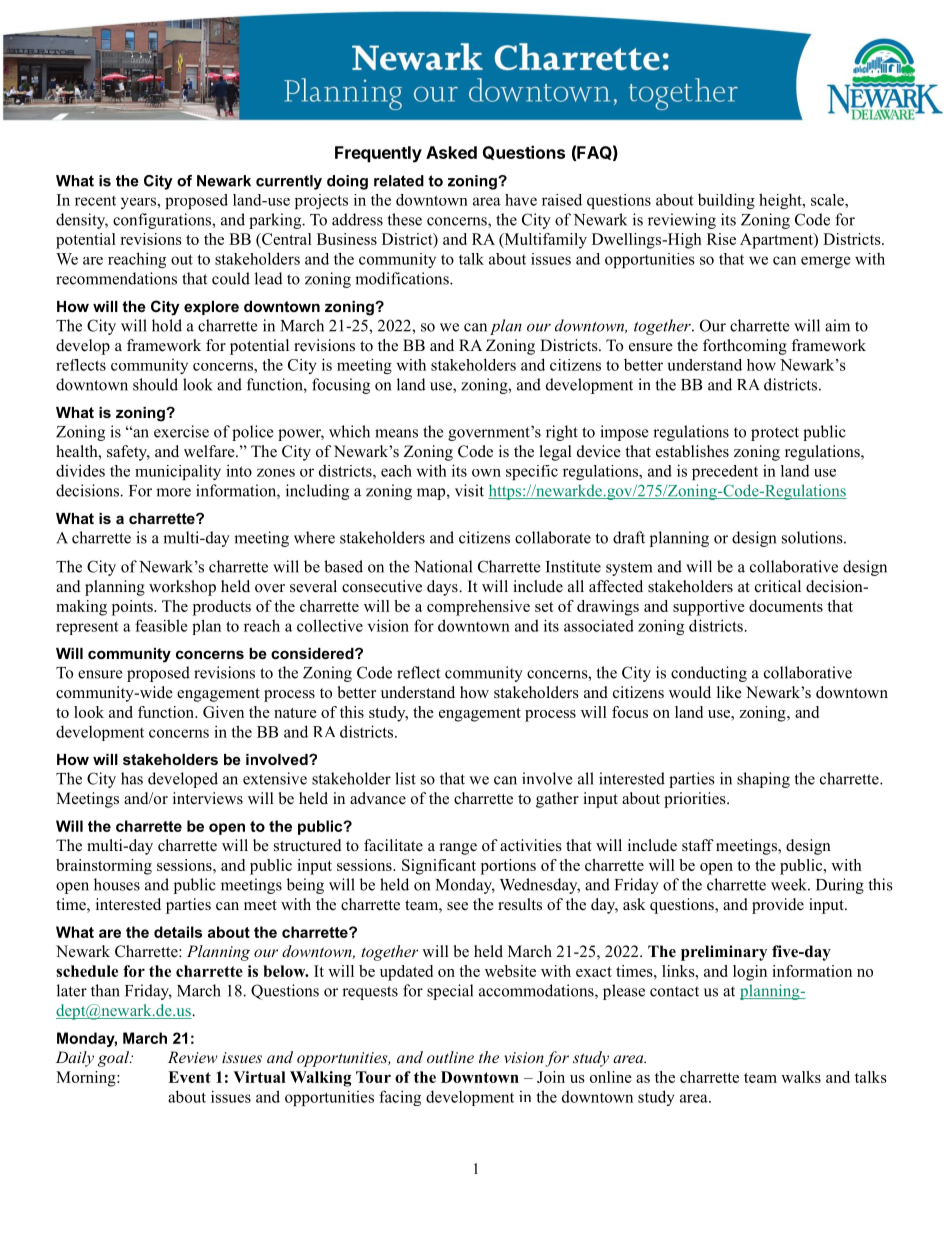 This image has width=952, height=1233. I want to click on protect, so click(775, 434).
